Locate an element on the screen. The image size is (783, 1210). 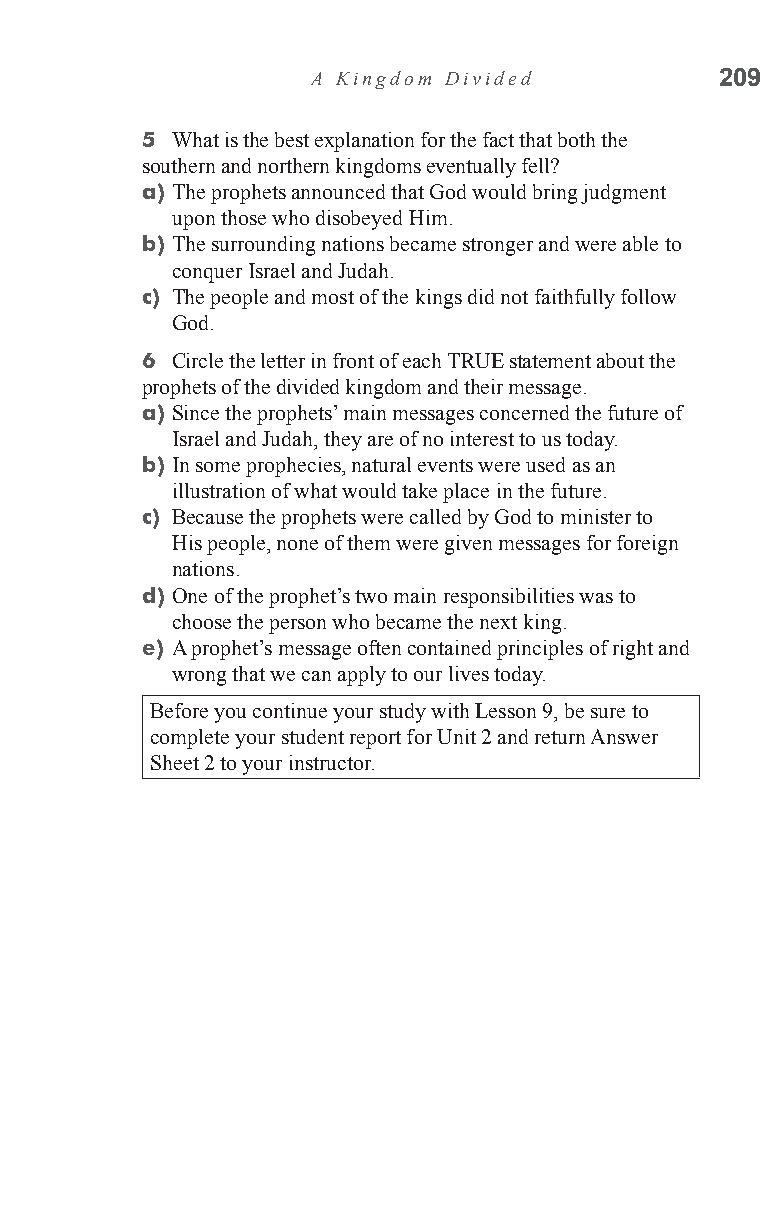
complete is located at coordinates (190, 739).
